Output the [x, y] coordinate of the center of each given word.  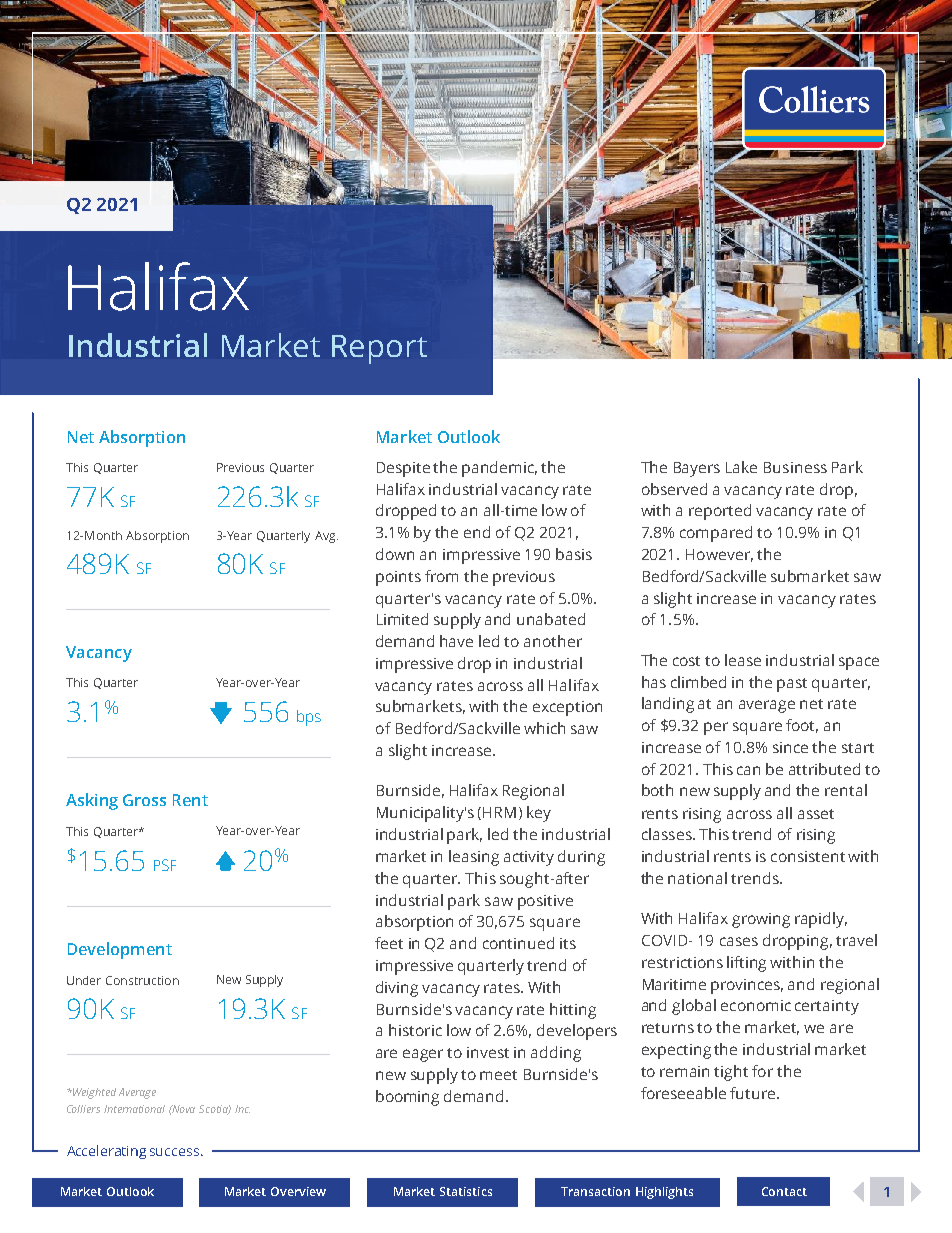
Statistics [466, 1191]
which [544, 728]
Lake [741, 467]
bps [309, 718]
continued [518, 943]
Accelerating [106, 1152]
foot [802, 726]
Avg [326, 537]
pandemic [499, 469]
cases [739, 941]
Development [120, 950]
